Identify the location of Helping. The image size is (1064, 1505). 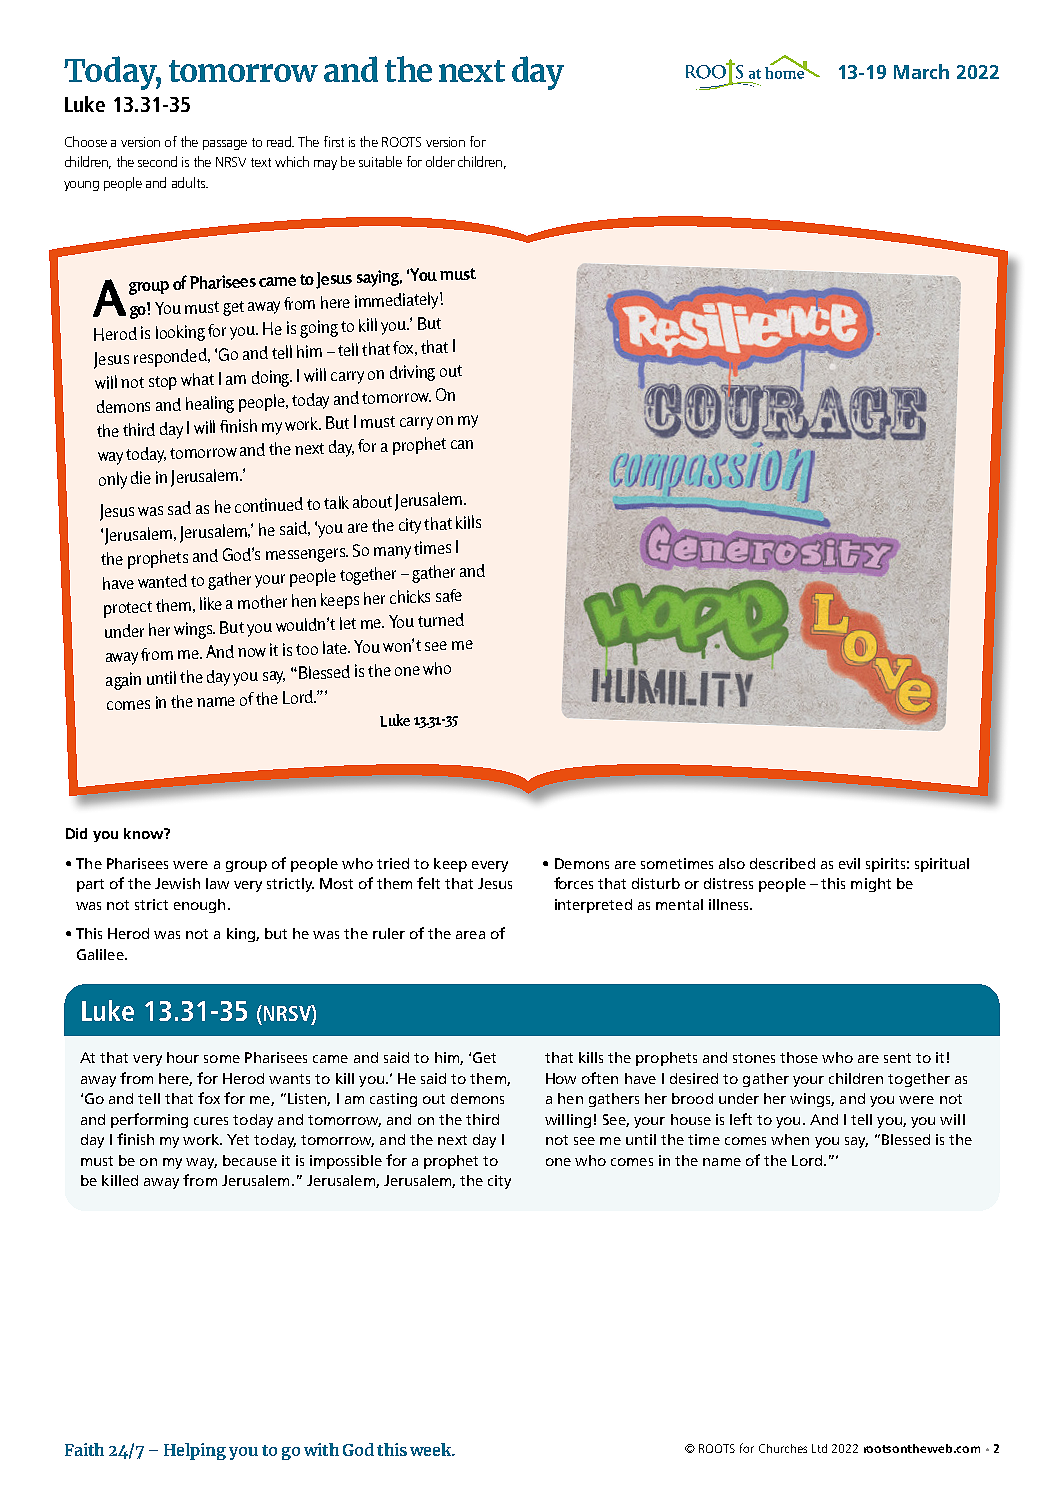
(195, 1451).
